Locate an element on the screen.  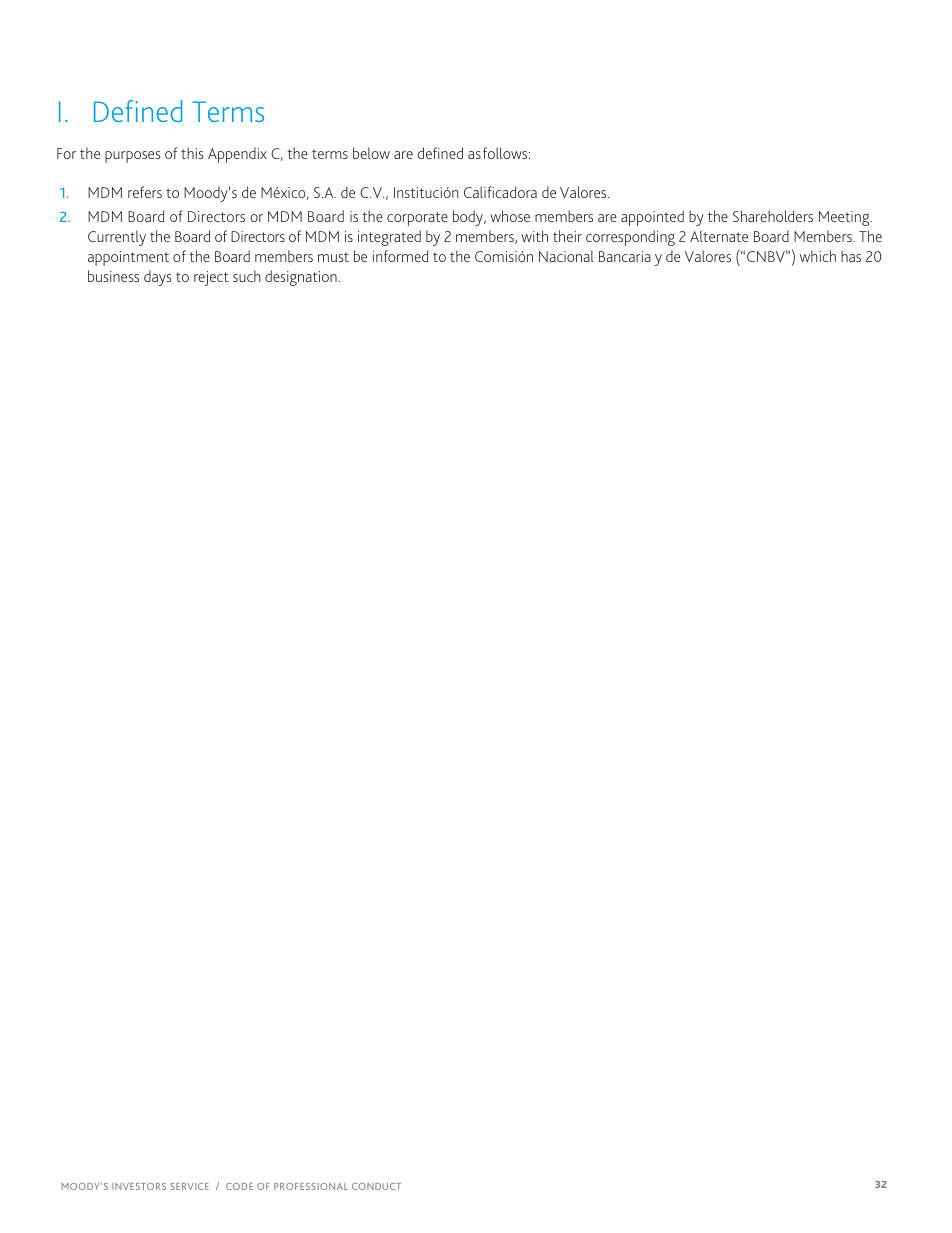
Shareholders is located at coordinates (773, 216).
